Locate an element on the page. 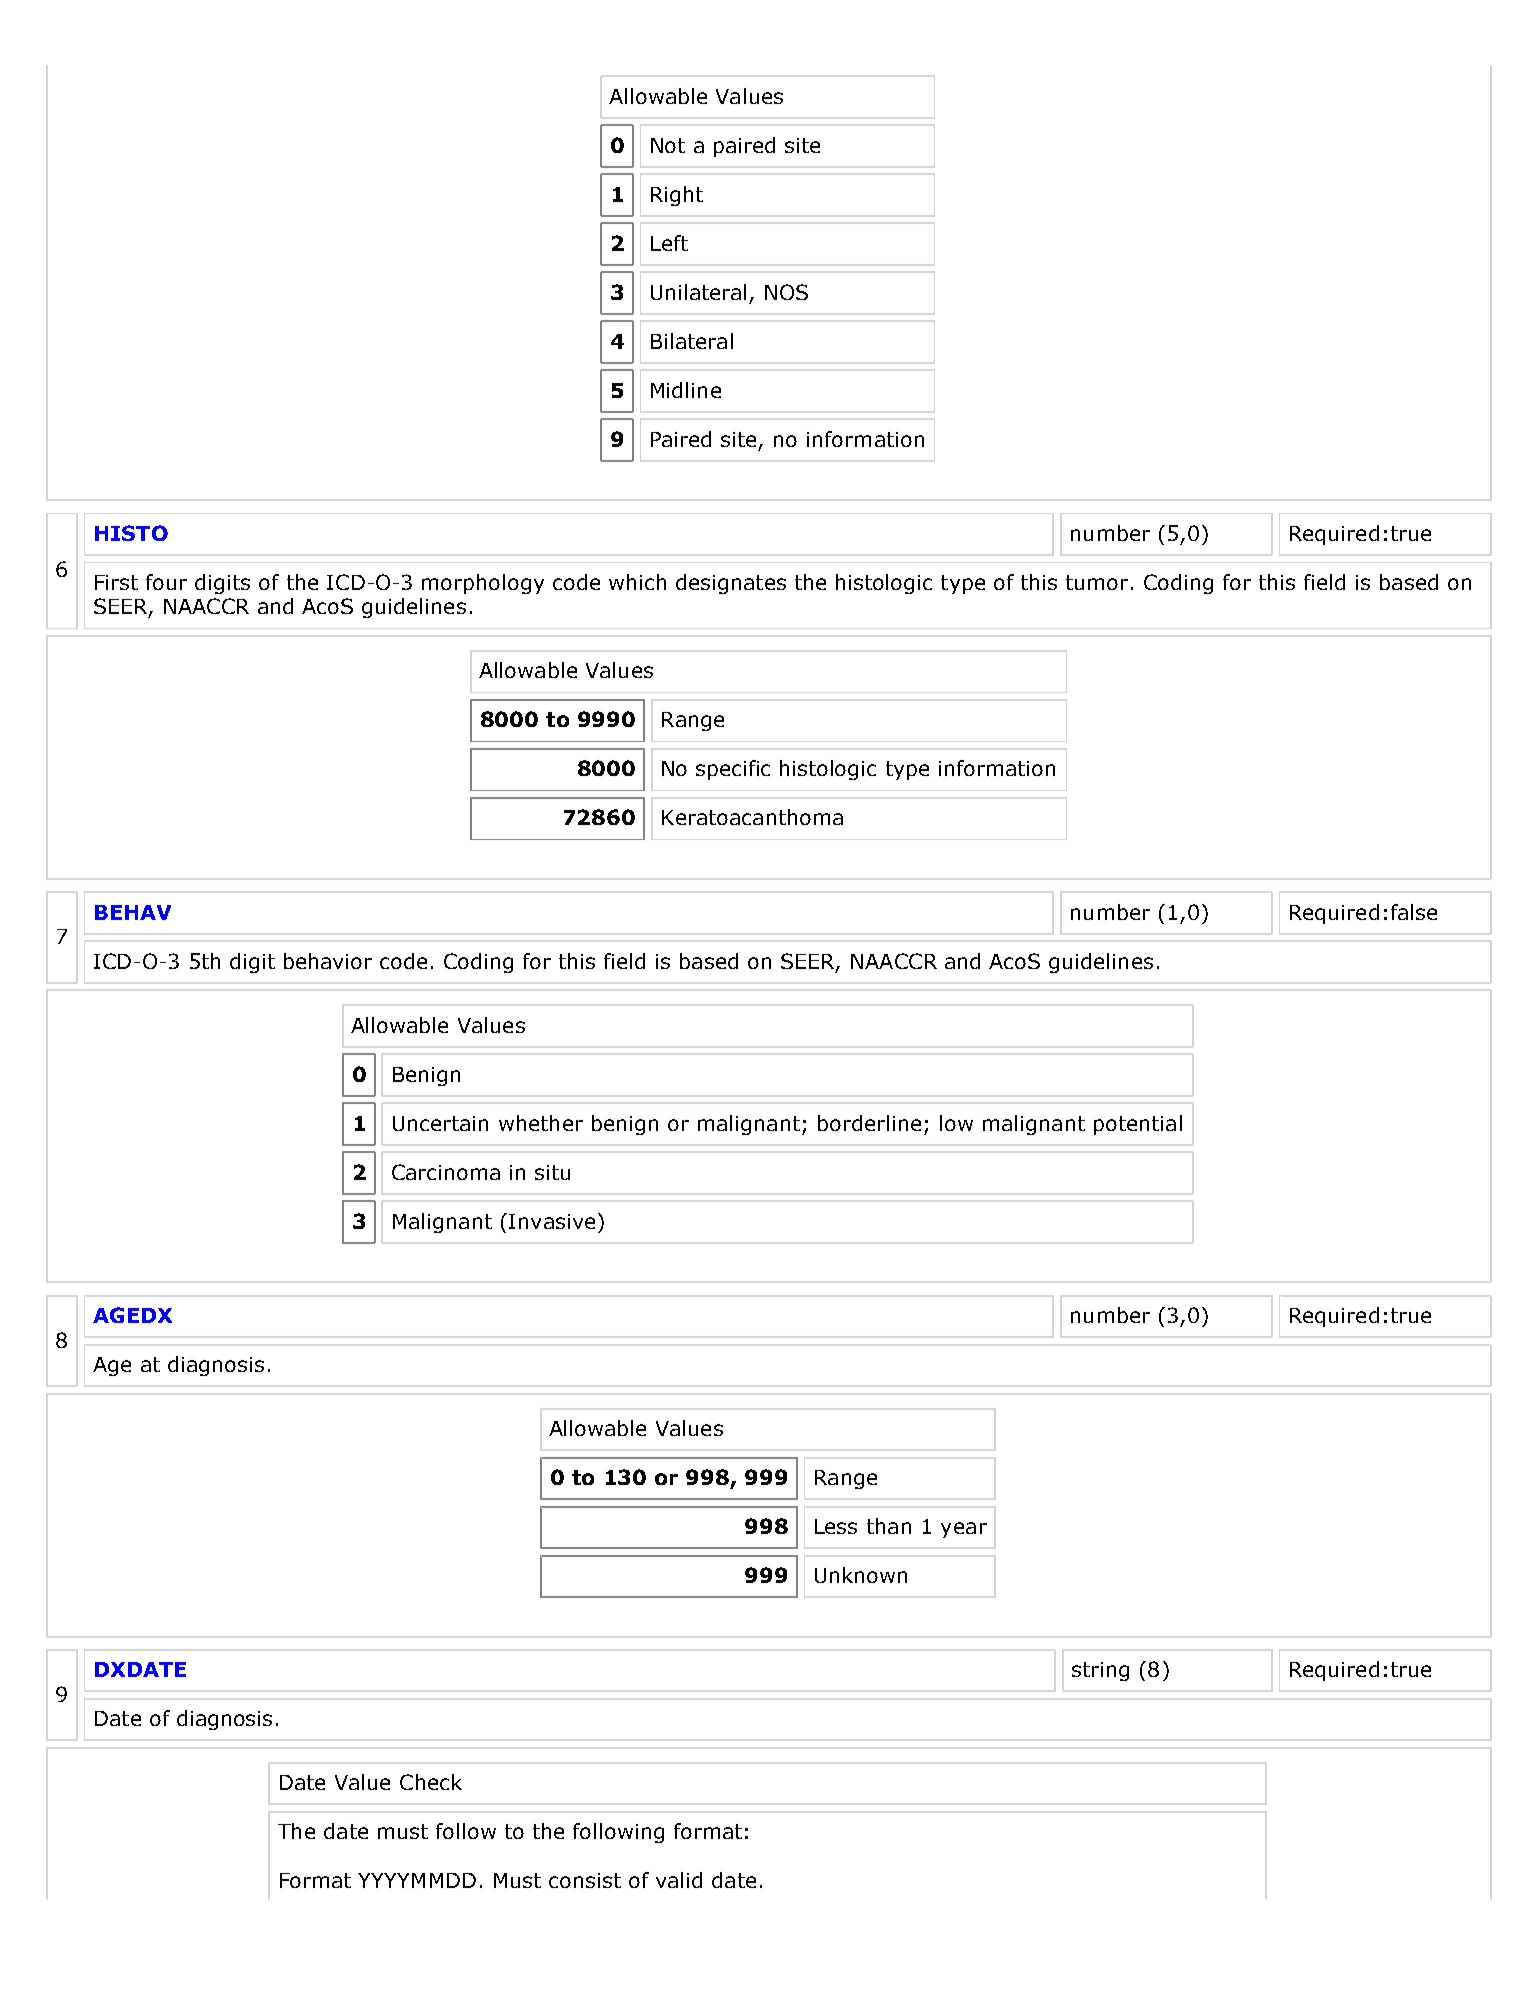 Image resolution: width=1538 pixels, height=1990 pixels. borderline is located at coordinates (869, 1123).
